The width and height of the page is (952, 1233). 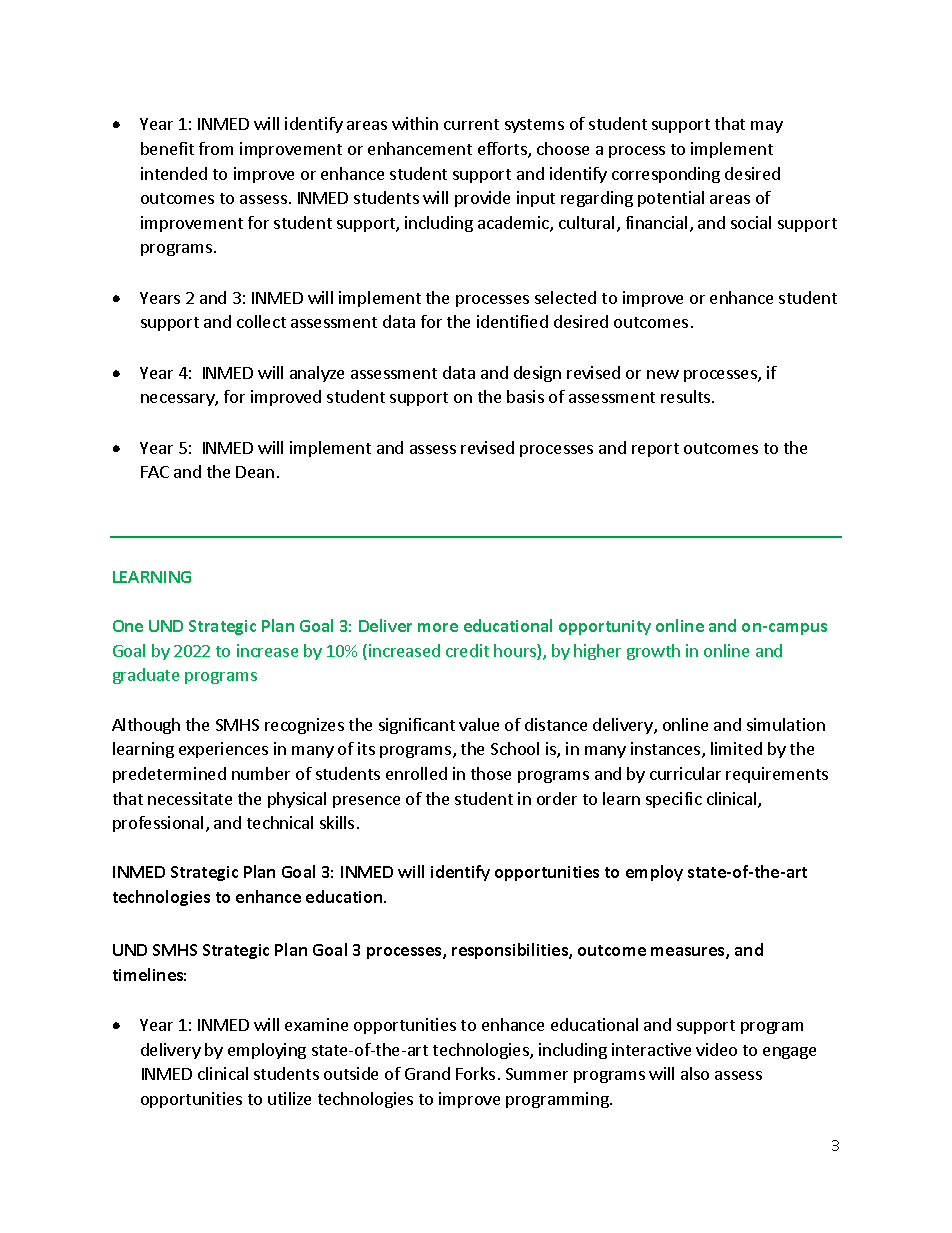 I want to click on corresponding, so click(x=666, y=175).
